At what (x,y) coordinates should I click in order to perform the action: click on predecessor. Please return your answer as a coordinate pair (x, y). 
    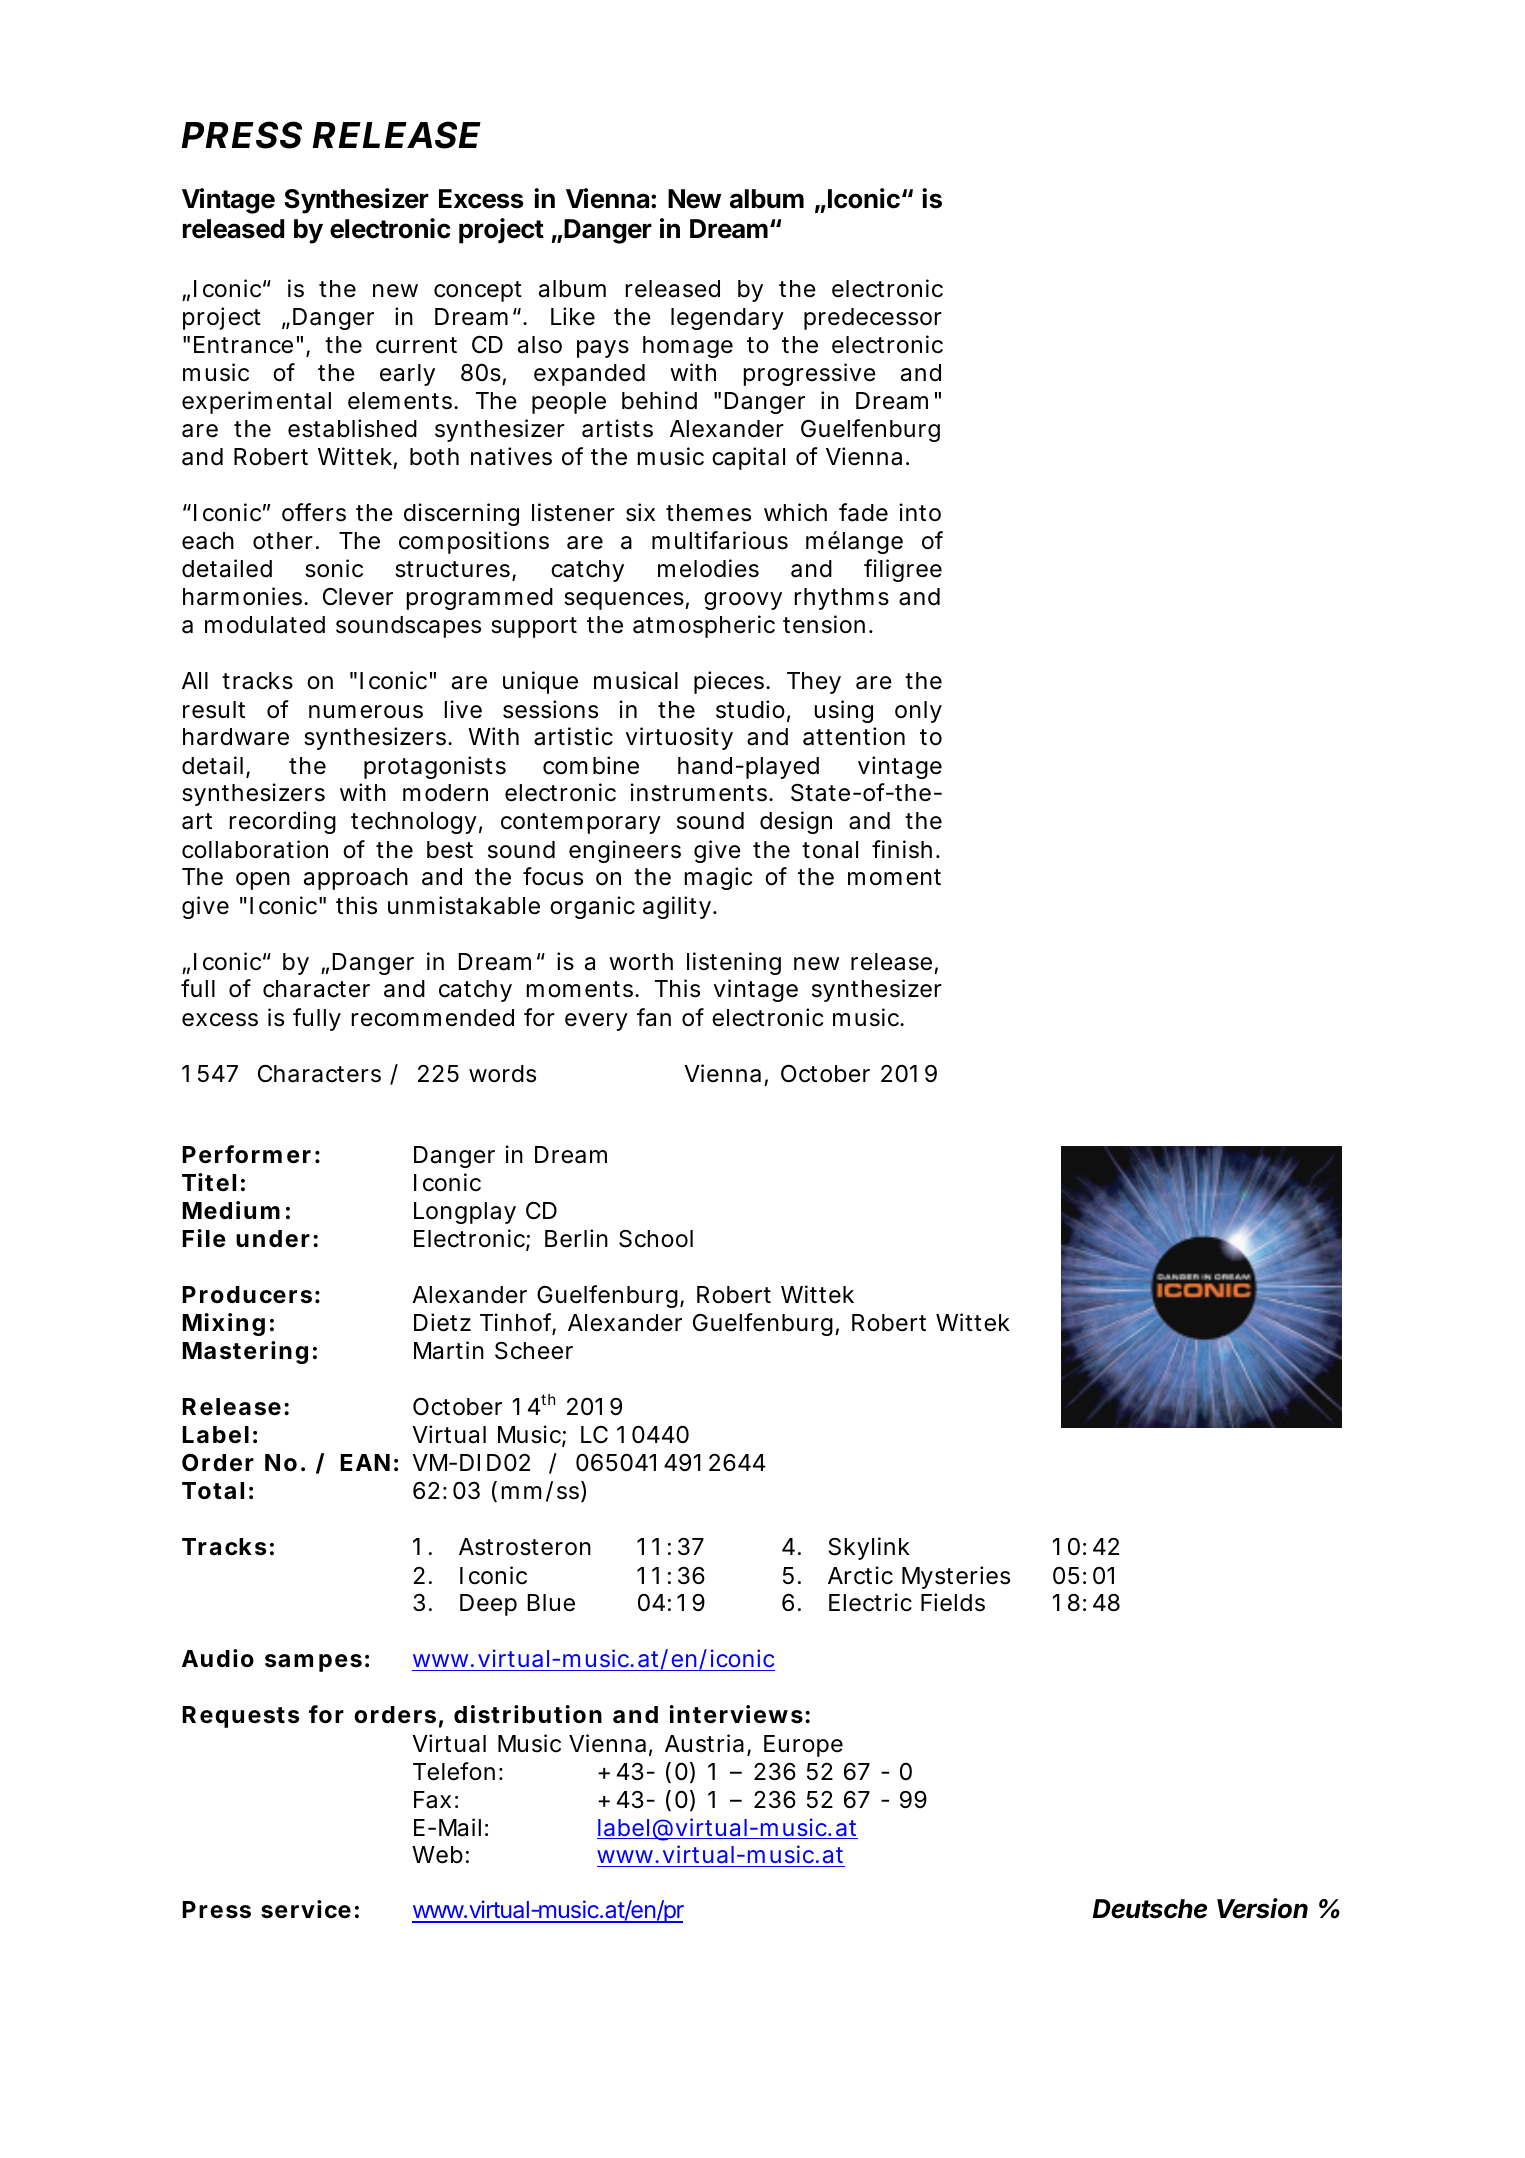
    Looking at the image, I should click on (873, 319).
